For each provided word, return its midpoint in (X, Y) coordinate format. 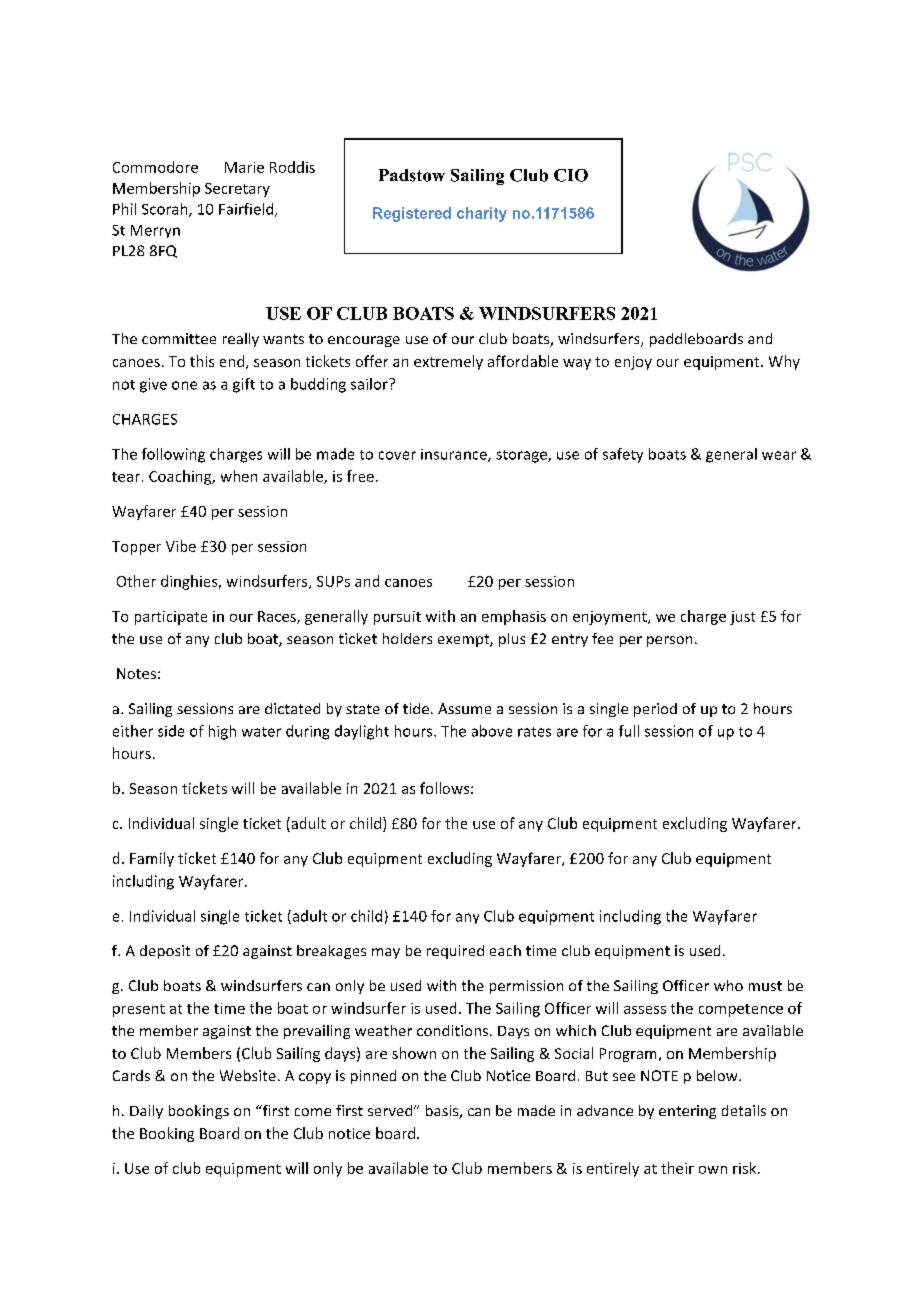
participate (171, 618)
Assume (464, 708)
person (669, 641)
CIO (571, 175)
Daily (146, 1112)
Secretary (237, 190)
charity (482, 214)
